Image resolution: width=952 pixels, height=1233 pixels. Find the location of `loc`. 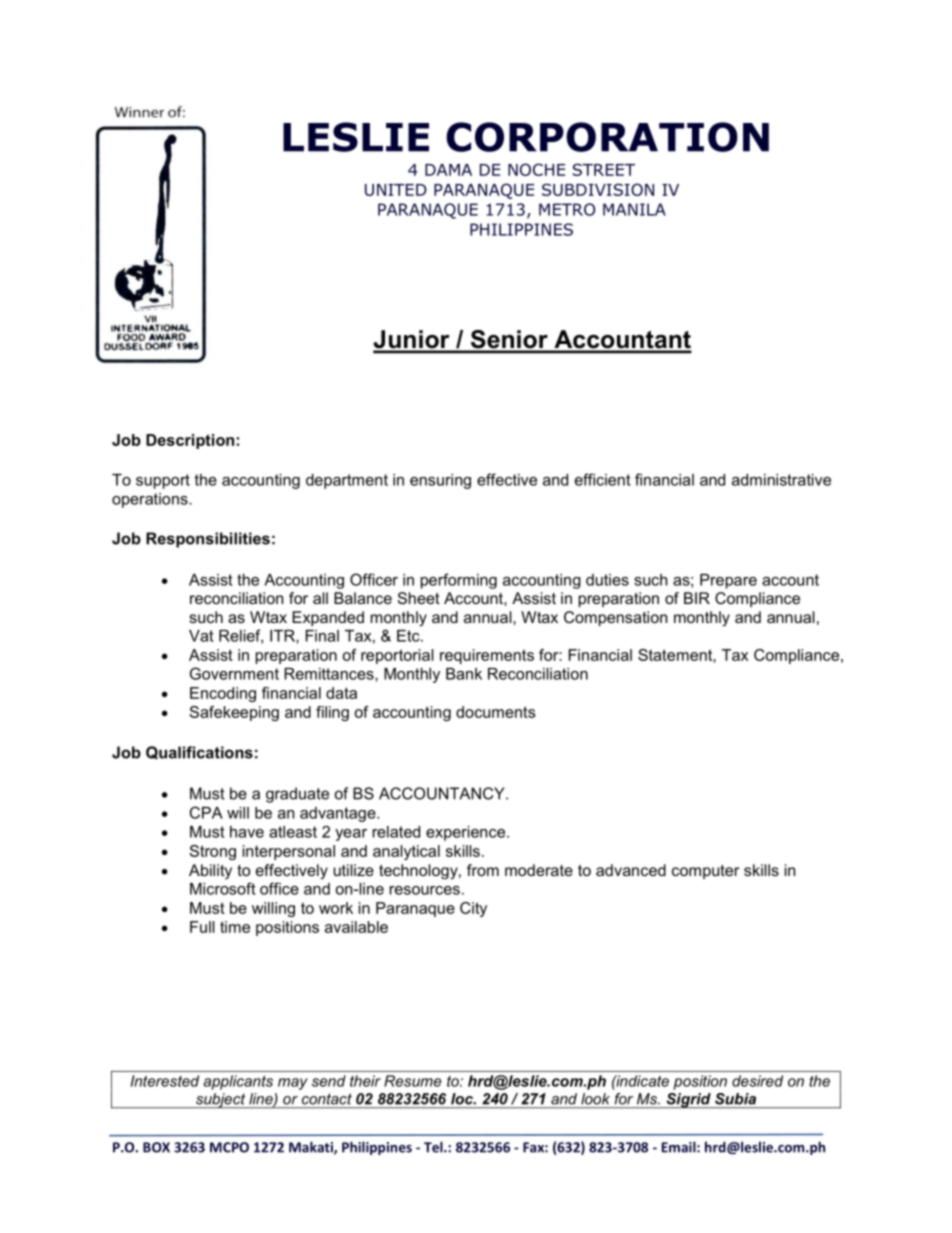

loc is located at coordinates (463, 1099).
